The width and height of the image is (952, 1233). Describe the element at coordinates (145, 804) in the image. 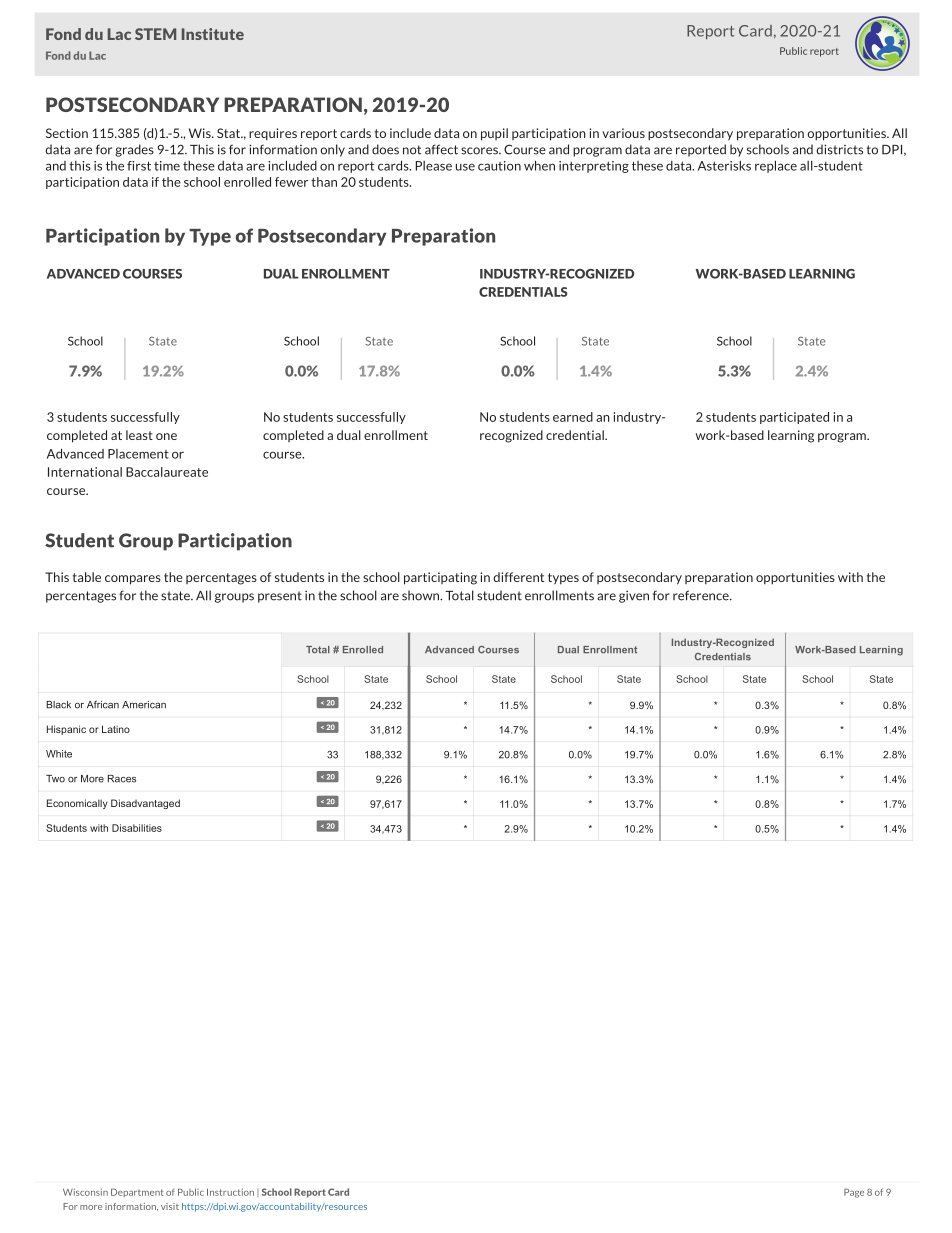

I see `Disadvantaged` at that location.
